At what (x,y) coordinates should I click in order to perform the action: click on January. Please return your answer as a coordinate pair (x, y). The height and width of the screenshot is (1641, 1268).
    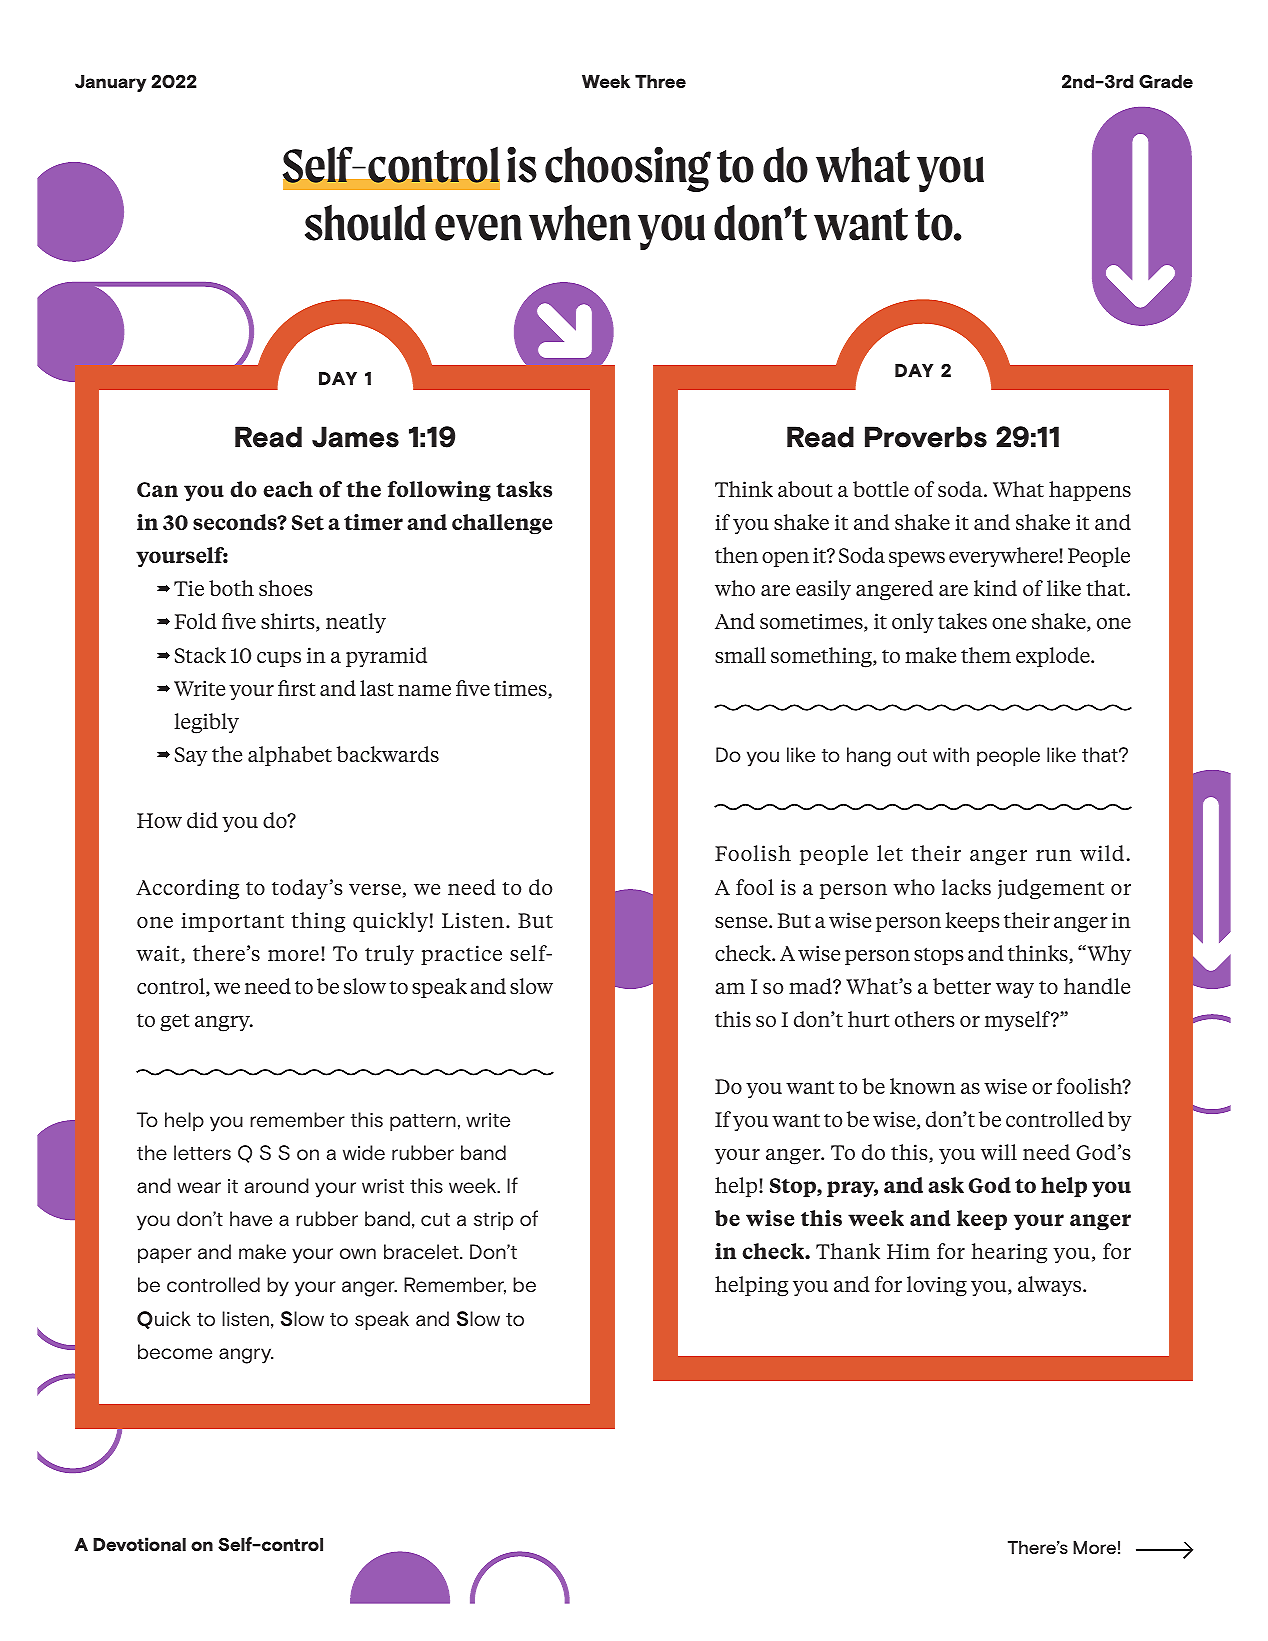
    Looking at the image, I should click on (110, 83).
